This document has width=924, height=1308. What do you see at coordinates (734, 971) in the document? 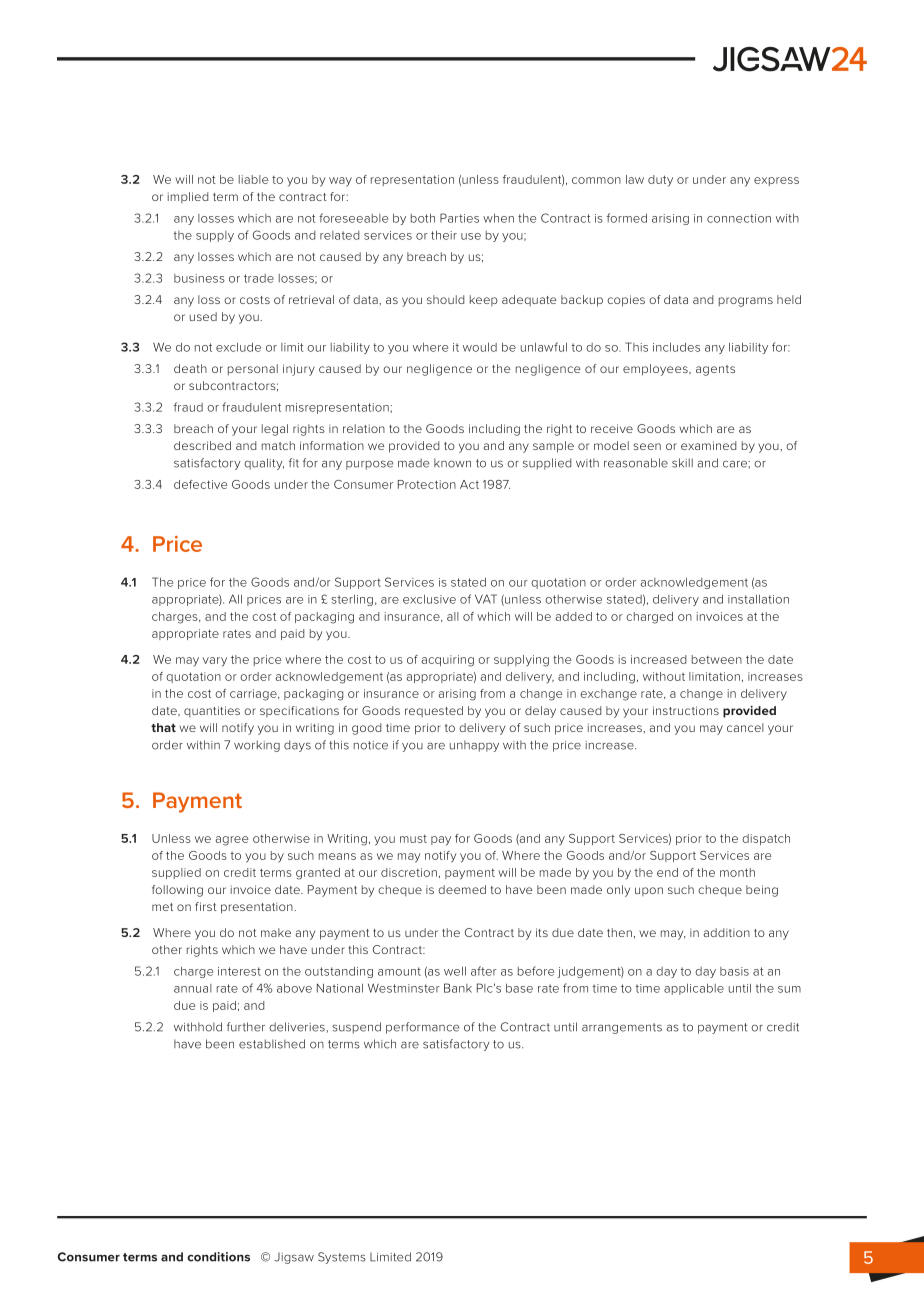
I see `basis` at bounding box center [734, 971].
